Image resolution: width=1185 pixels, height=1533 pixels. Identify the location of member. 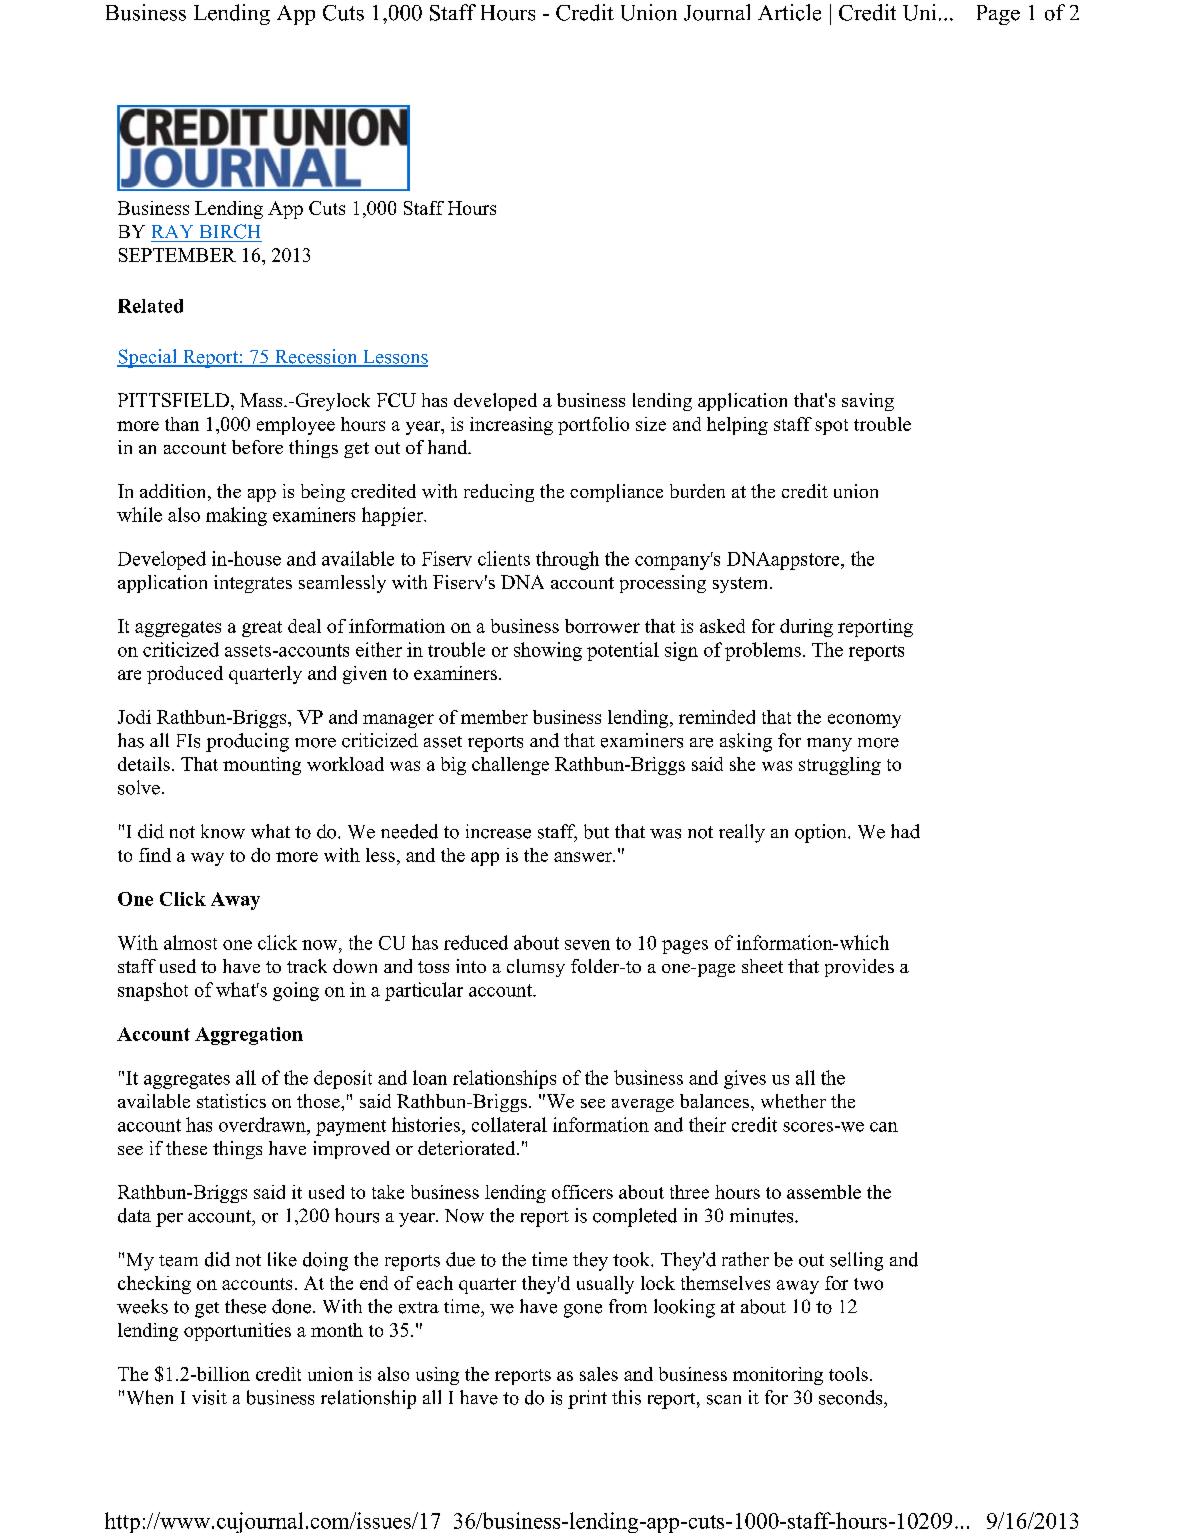
(494, 717).
